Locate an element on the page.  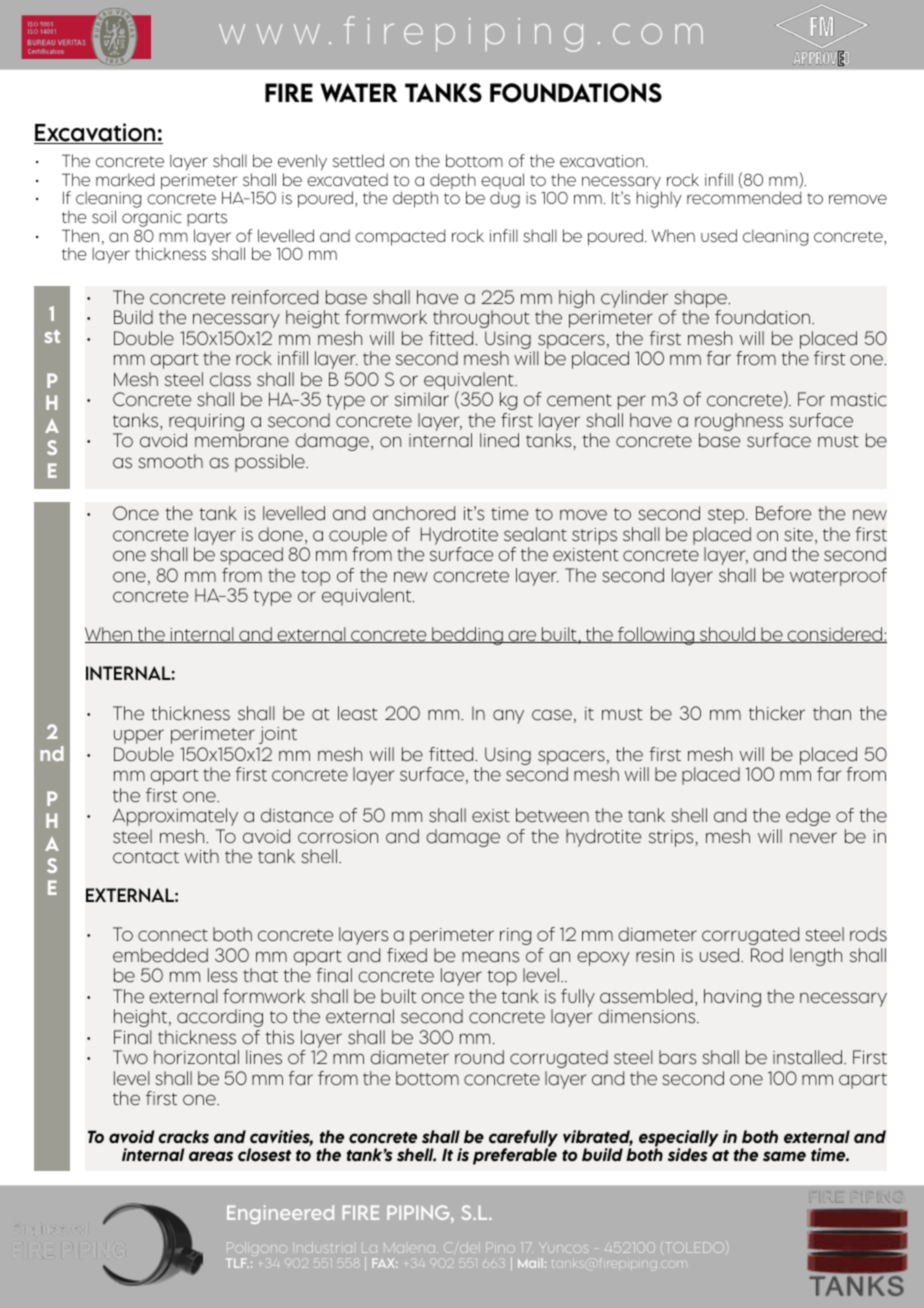
recommended is located at coordinates (744, 198).
